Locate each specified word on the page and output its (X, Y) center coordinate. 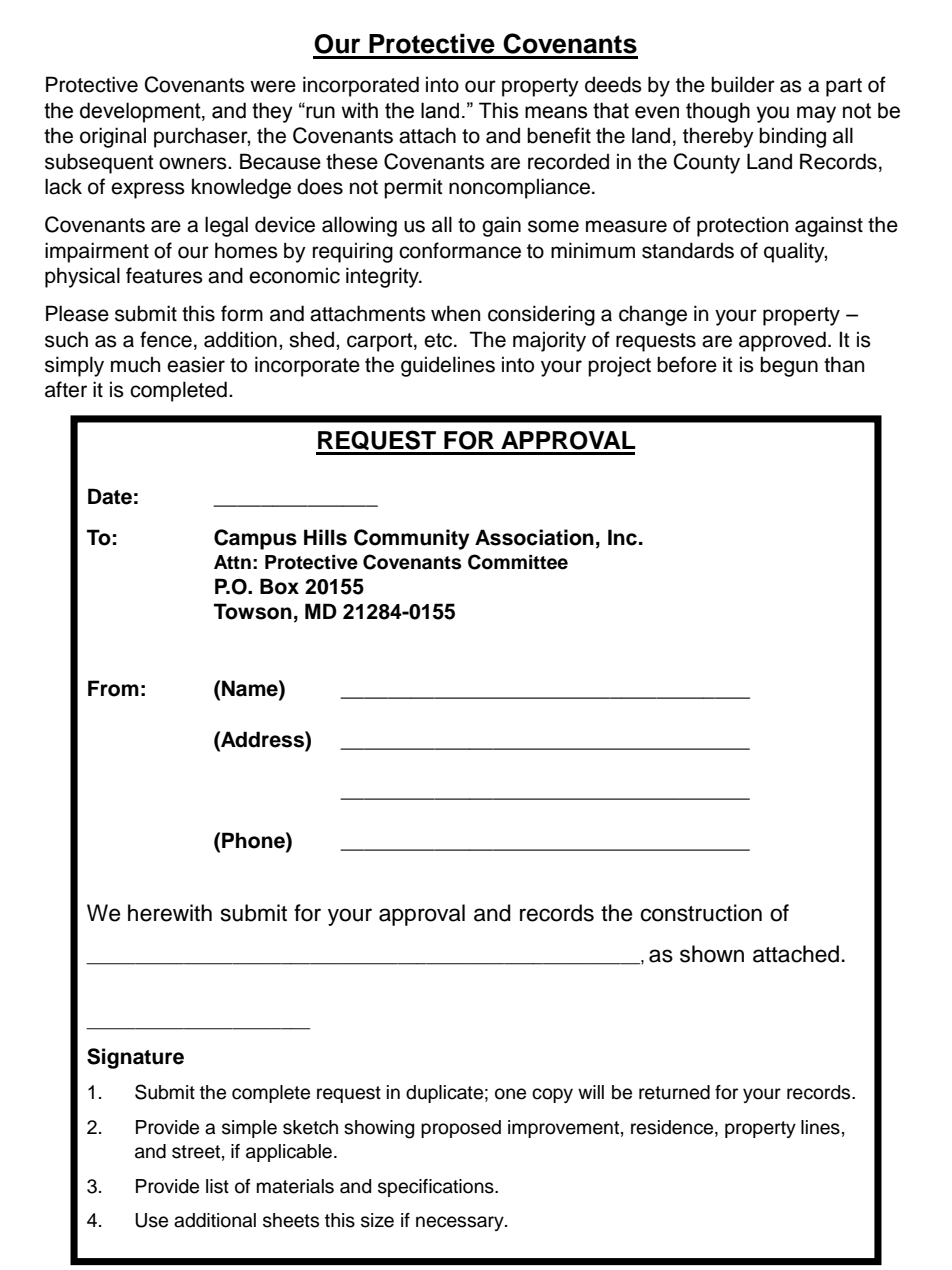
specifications (437, 1188)
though (718, 112)
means (556, 112)
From (113, 688)
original (113, 137)
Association (534, 537)
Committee (518, 562)
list (217, 1186)
